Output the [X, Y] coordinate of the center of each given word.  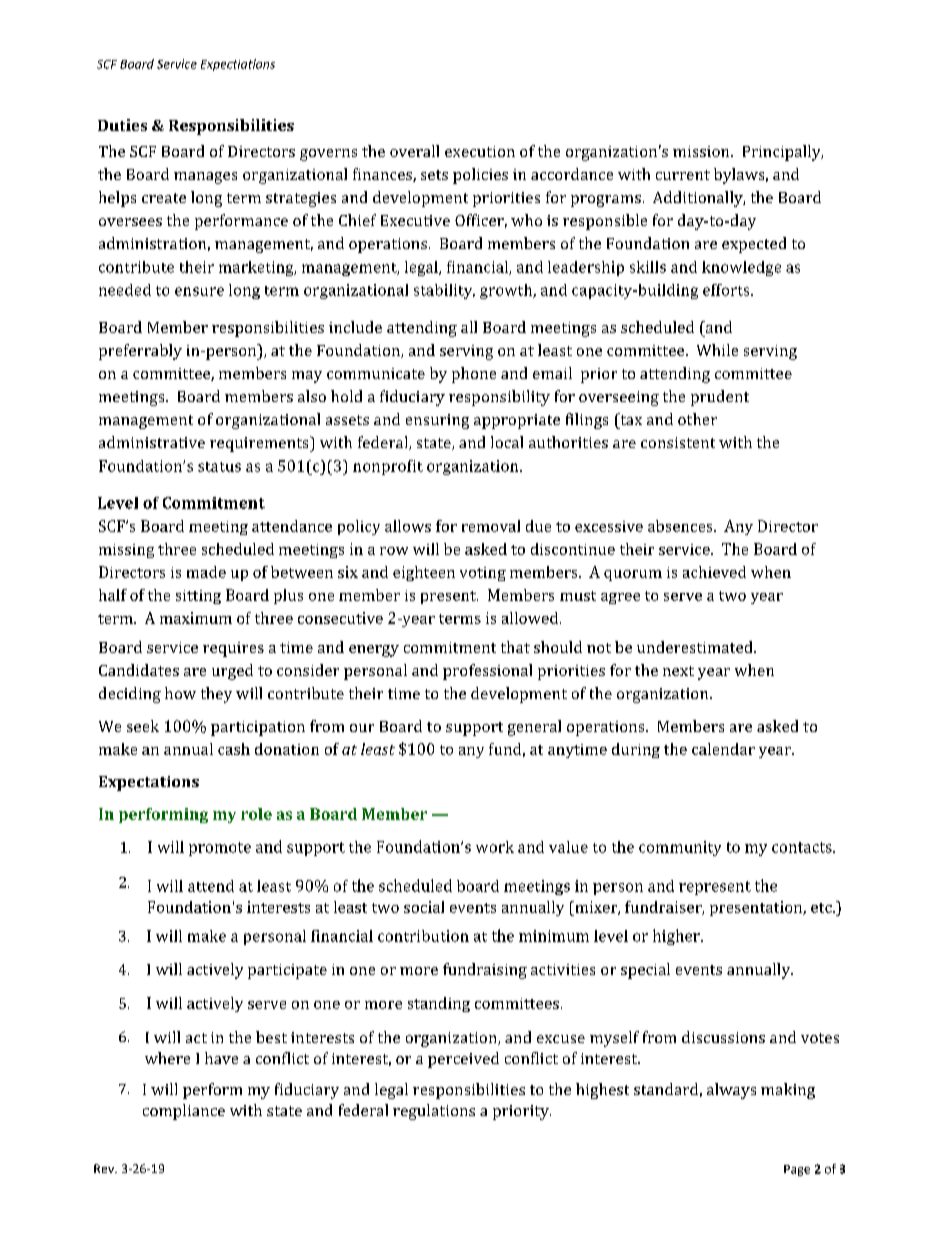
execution [480, 151]
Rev [105, 1168]
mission [702, 151]
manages [205, 178]
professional [487, 672]
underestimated [696, 647]
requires [233, 649]
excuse [561, 1039]
